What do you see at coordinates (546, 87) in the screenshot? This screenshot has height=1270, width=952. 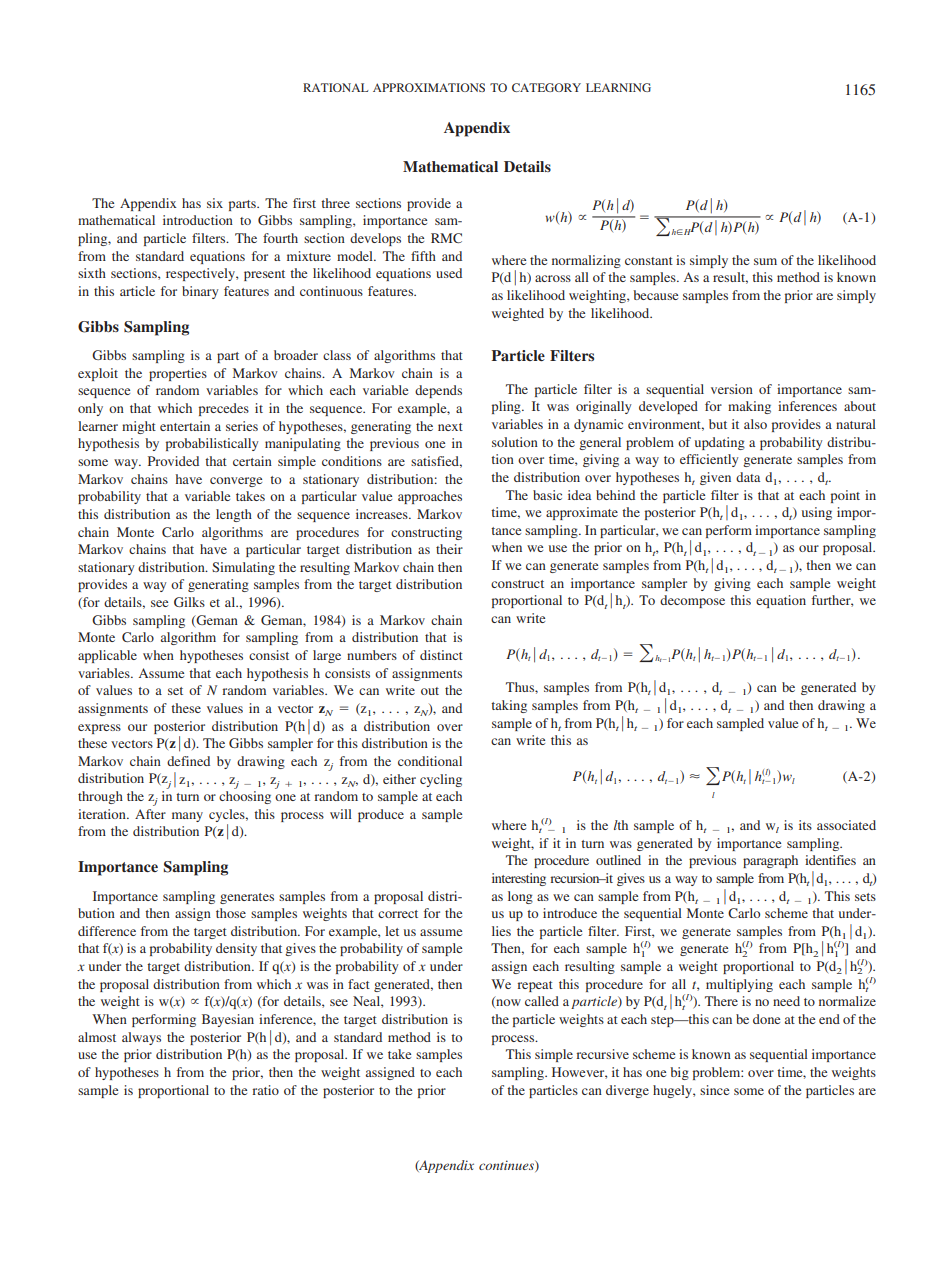 I see `CATEGORY` at bounding box center [546, 87].
